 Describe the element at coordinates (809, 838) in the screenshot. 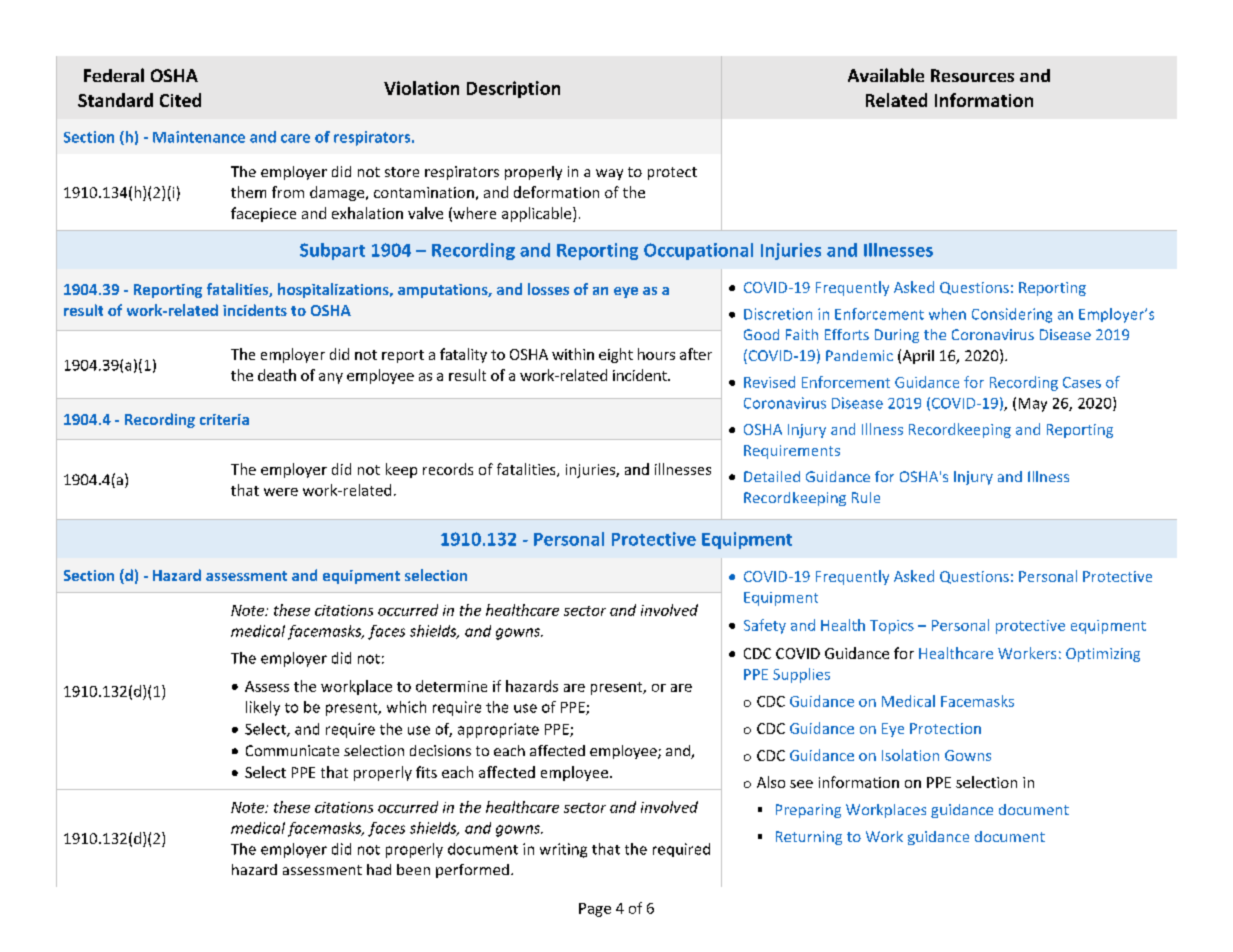

I see `Returning` at that location.
